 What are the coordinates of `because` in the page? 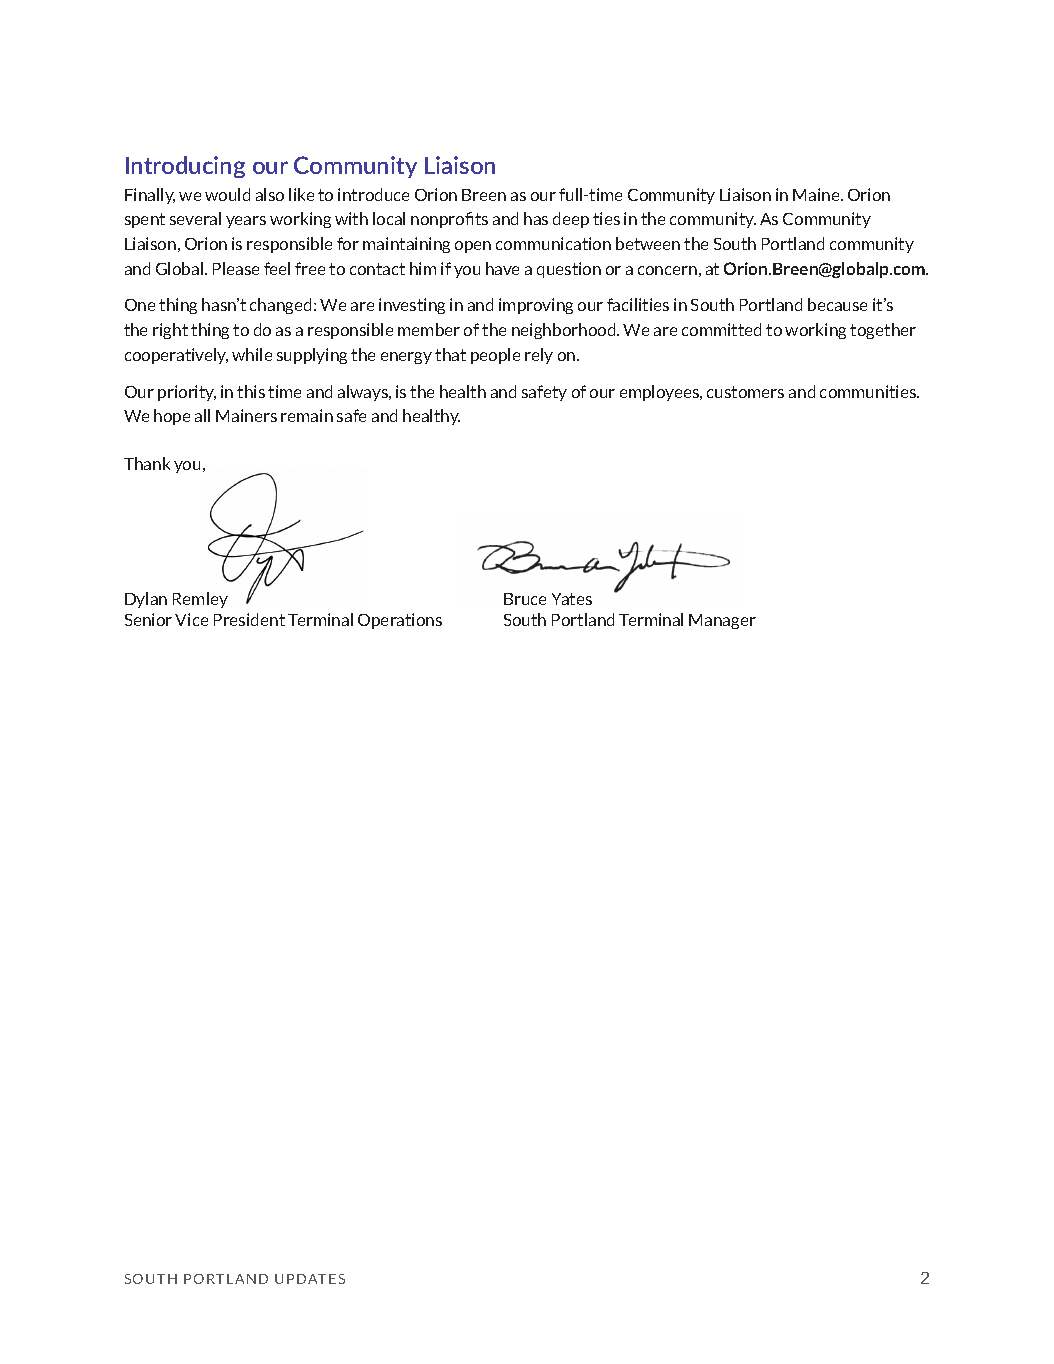 It's located at (837, 304).
